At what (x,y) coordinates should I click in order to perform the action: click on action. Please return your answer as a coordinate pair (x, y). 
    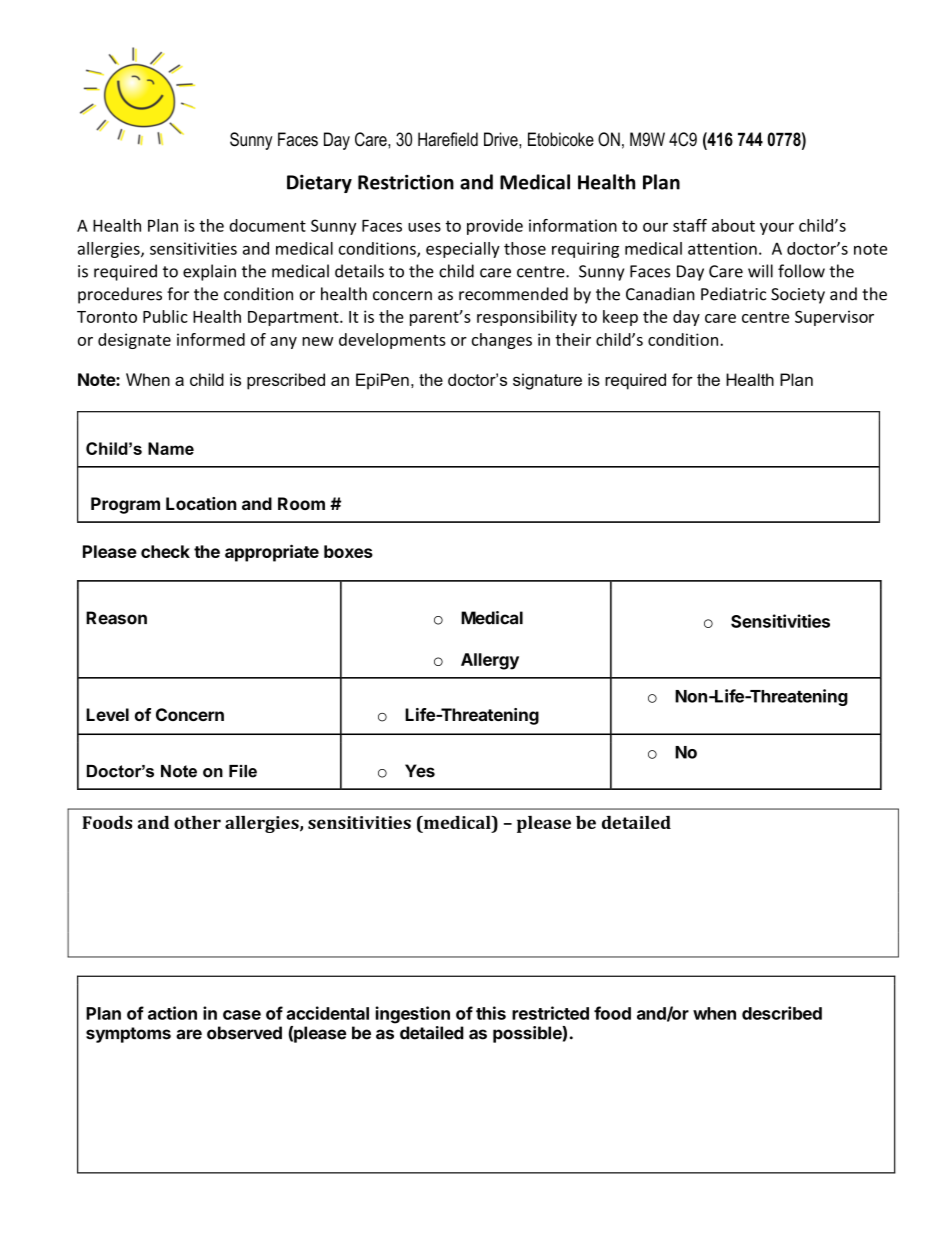
    Looking at the image, I should click on (172, 1013).
